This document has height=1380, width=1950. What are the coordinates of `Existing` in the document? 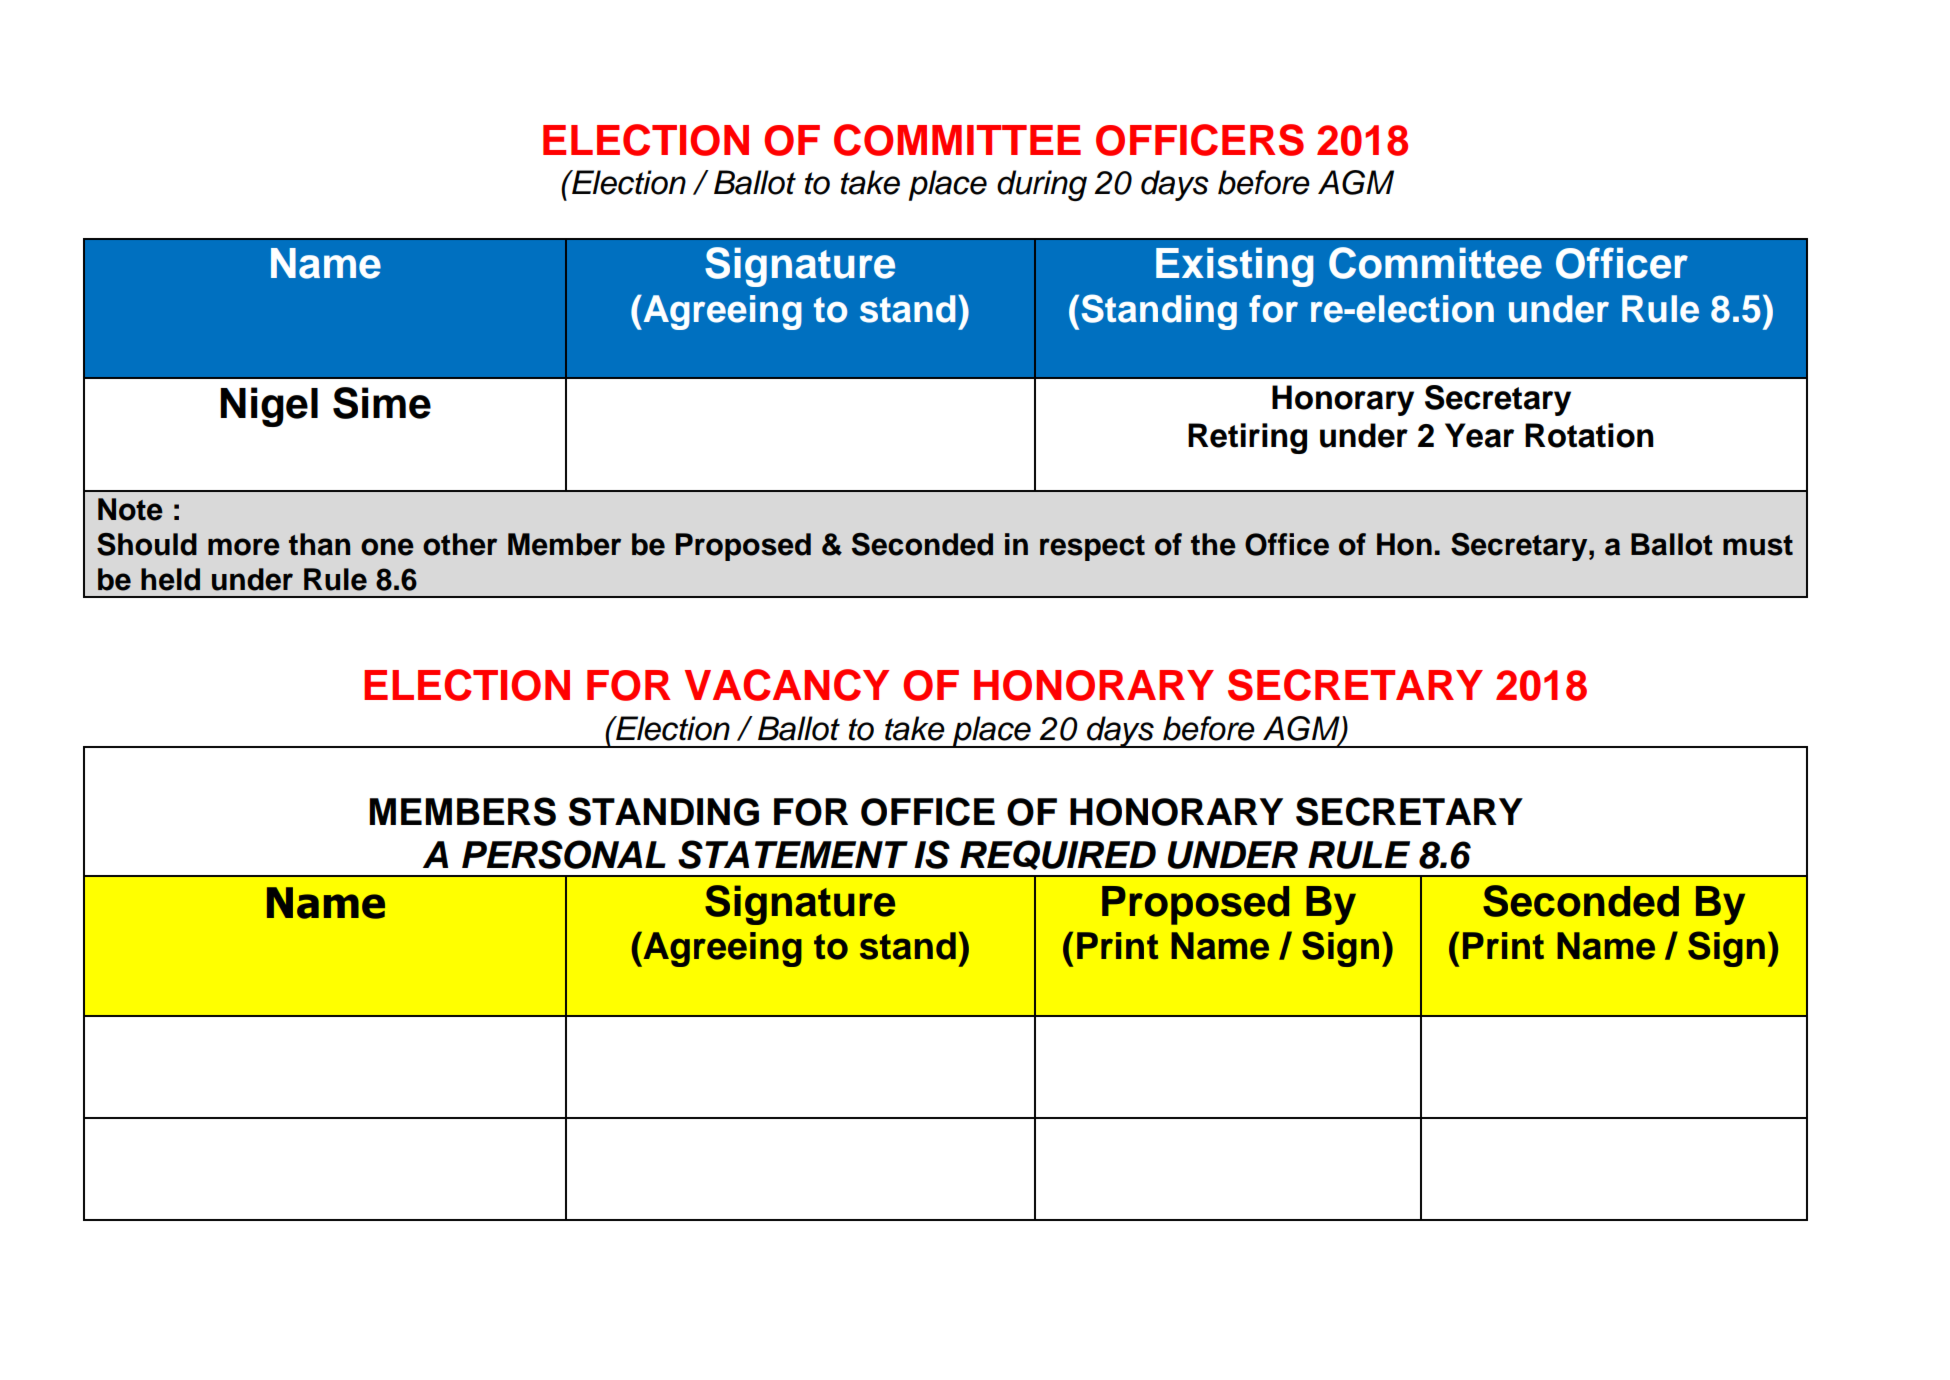 It's located at (1235, 267).
